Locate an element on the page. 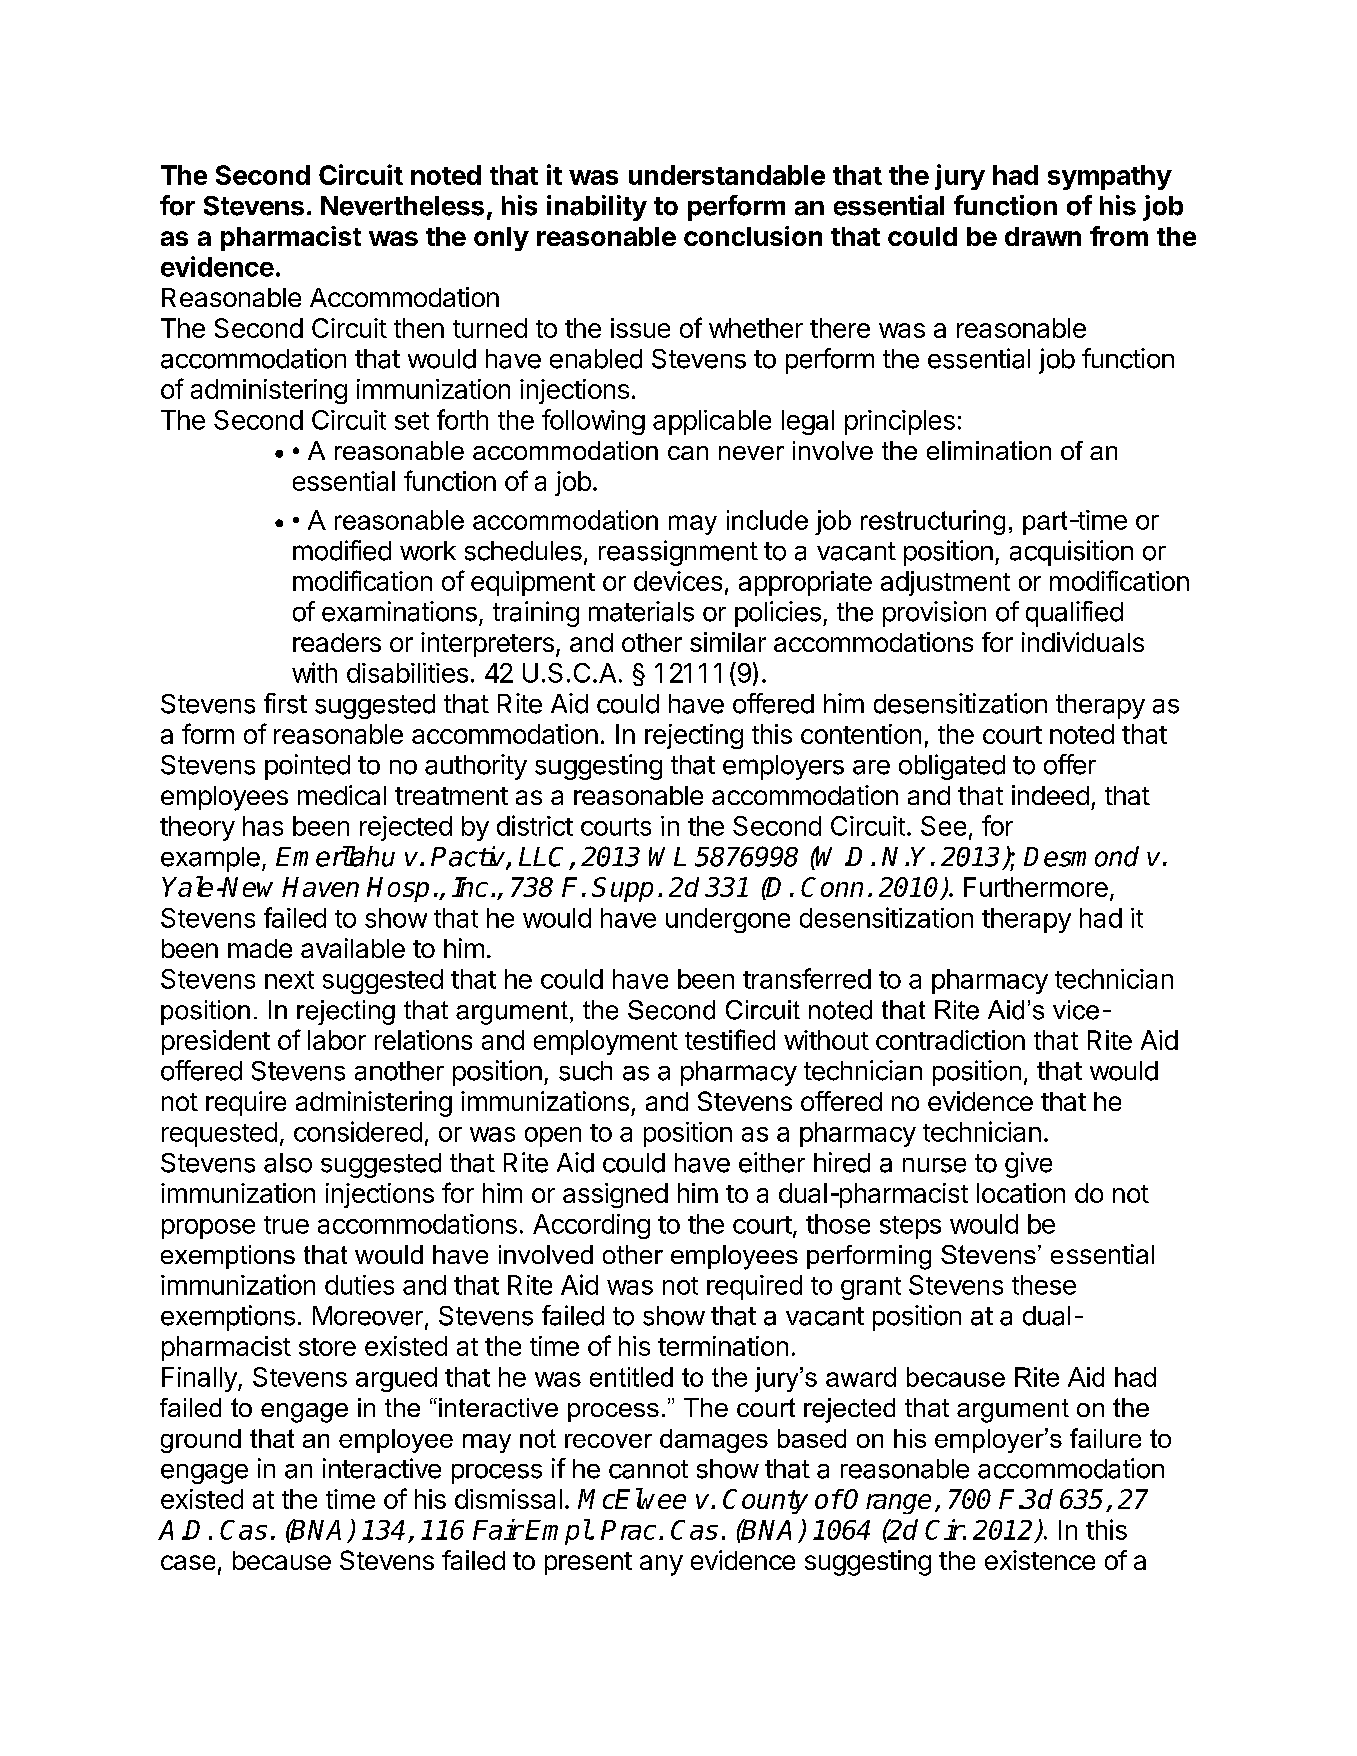 Image resolution: width=1357 pixels, height=1756 pixels. case is located at coordinates (188, 1562).
